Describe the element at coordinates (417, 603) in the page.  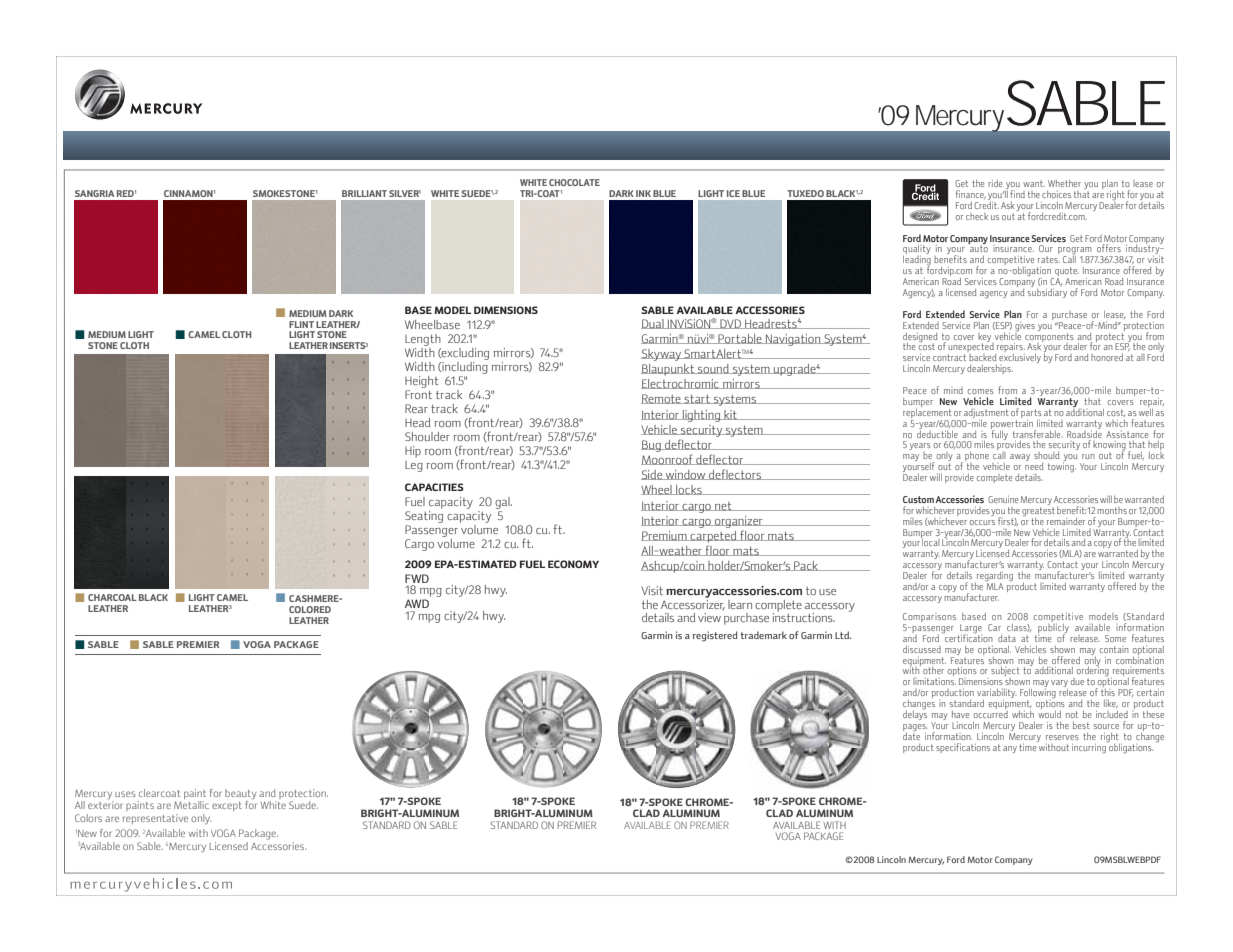
I see `AWD` at that location.
